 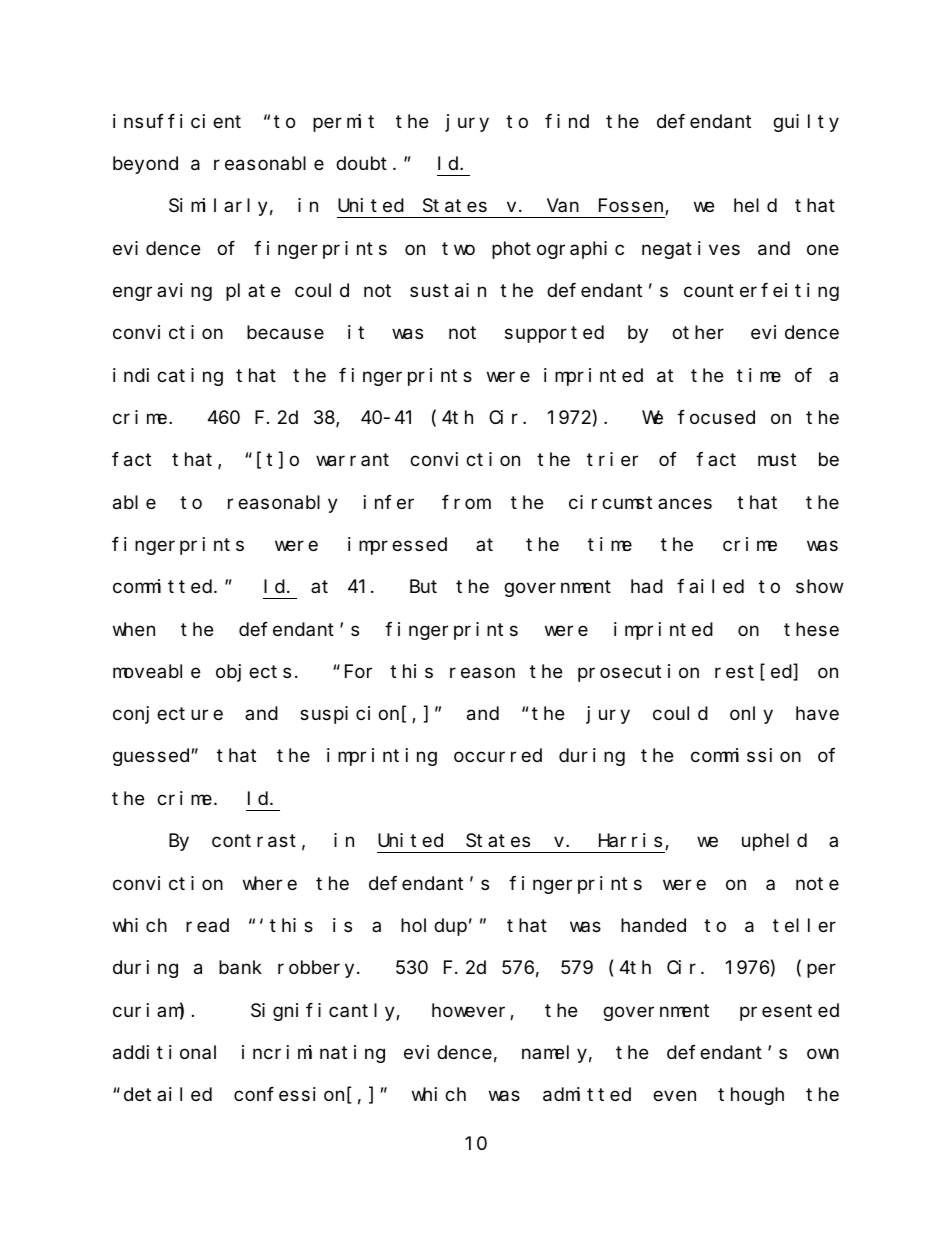 I want to click on incriminating, so click(x=313, y=1054).
